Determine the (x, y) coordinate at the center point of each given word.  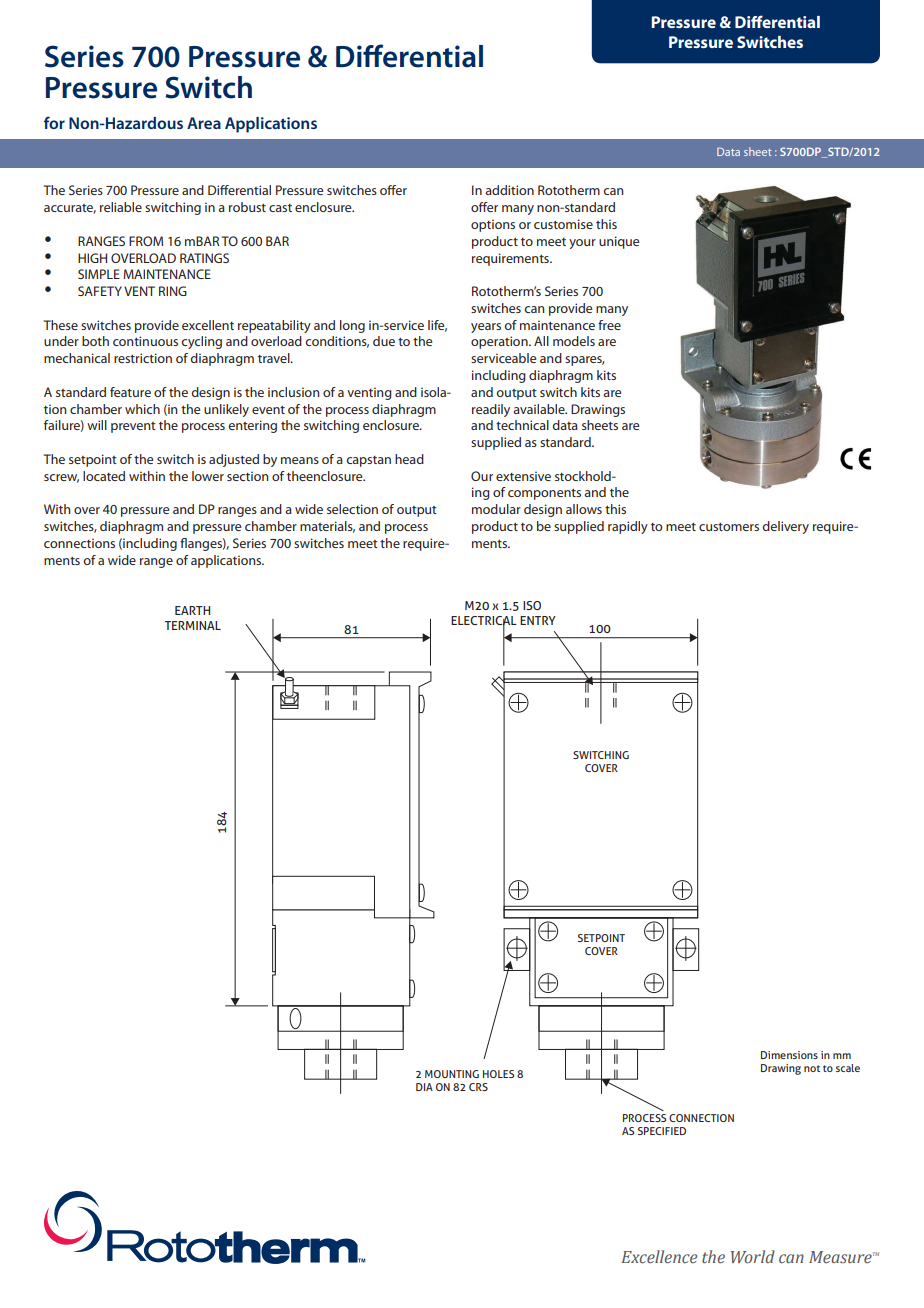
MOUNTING (452, 1074)
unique (619, 242)
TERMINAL (193, 625)
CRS (478, 1087)
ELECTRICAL (484, 621)
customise (563, 224)
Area (204, 123)
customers (729, 527)
